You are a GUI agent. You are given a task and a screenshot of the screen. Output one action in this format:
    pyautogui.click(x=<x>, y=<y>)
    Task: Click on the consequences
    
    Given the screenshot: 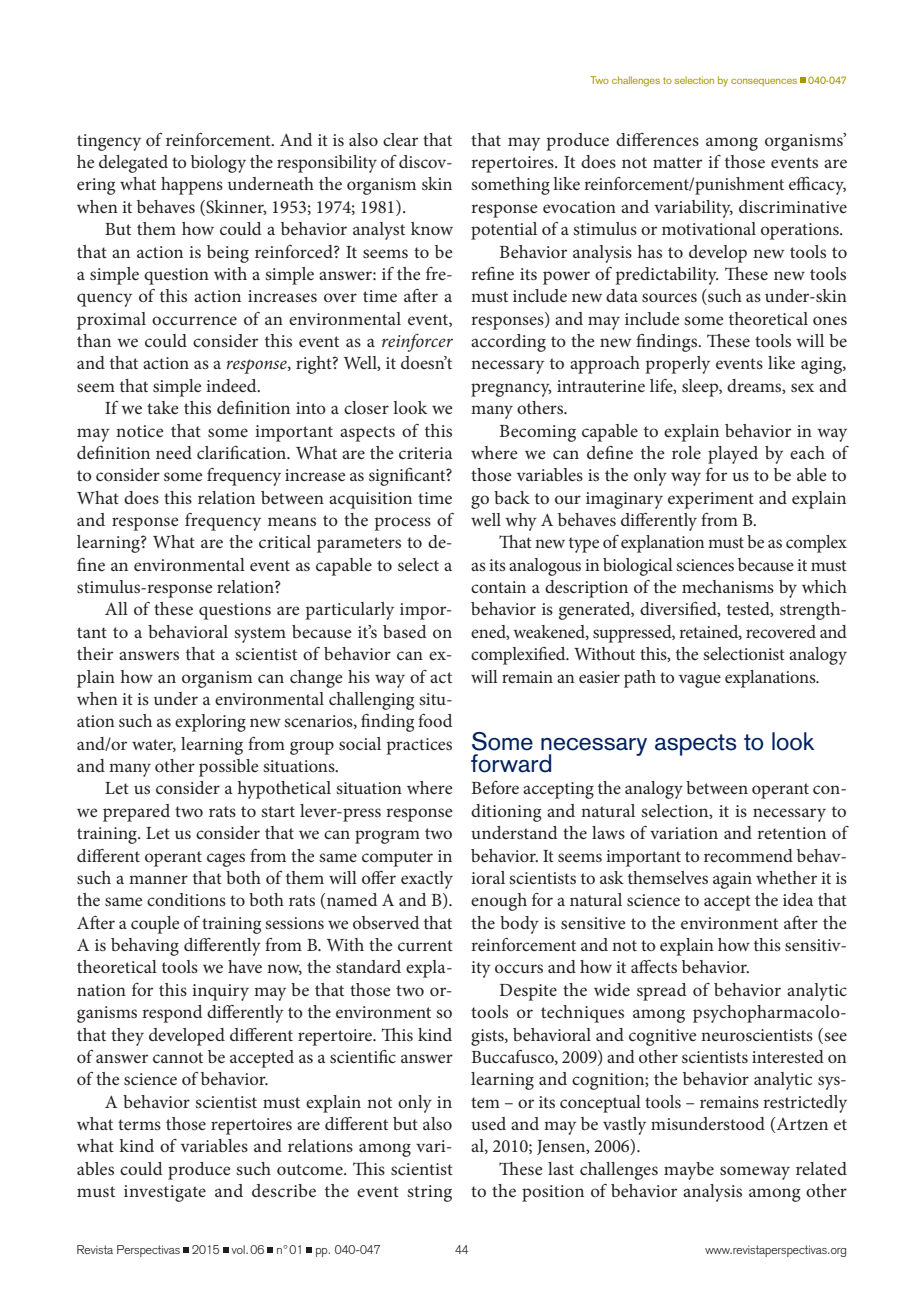 What is the action you would take?
    pyautogui.click(x=764, y=82)
